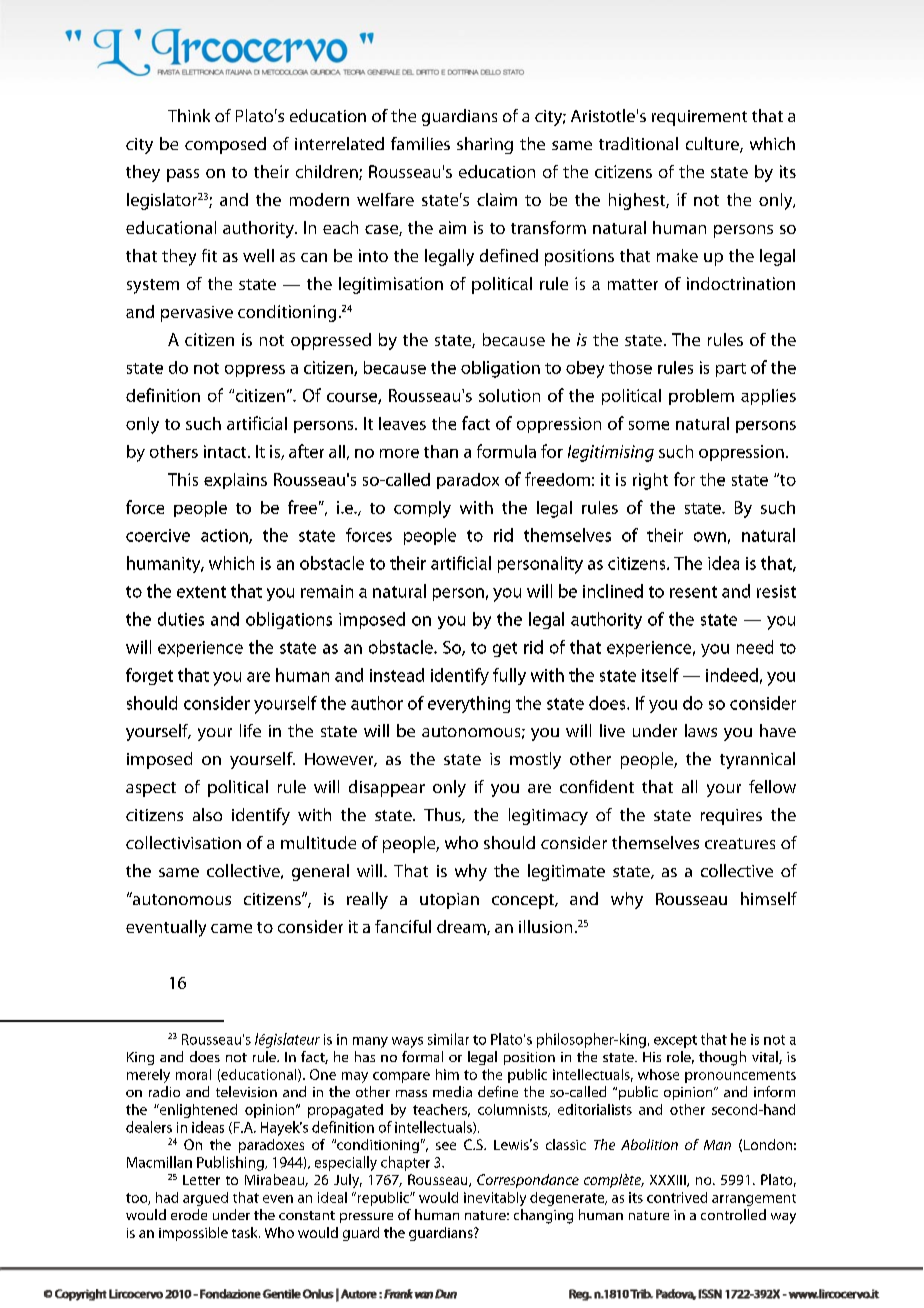 The image size is (924, 1308). Describe the element at coordinates (495, 1199) in the image. I see `inevitably` at that location.
